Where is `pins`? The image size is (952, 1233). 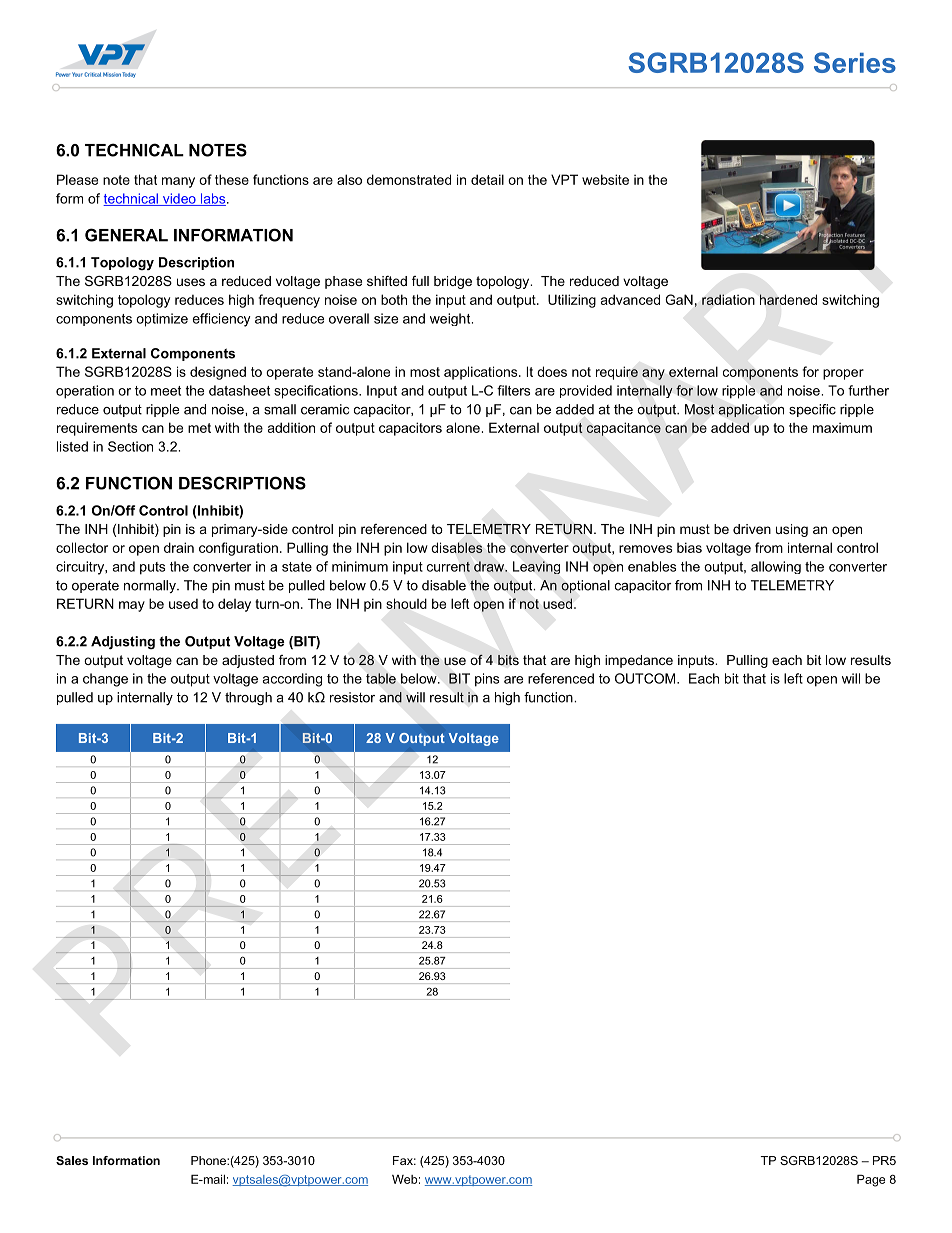 pins is located at coordinates (487, 680).
